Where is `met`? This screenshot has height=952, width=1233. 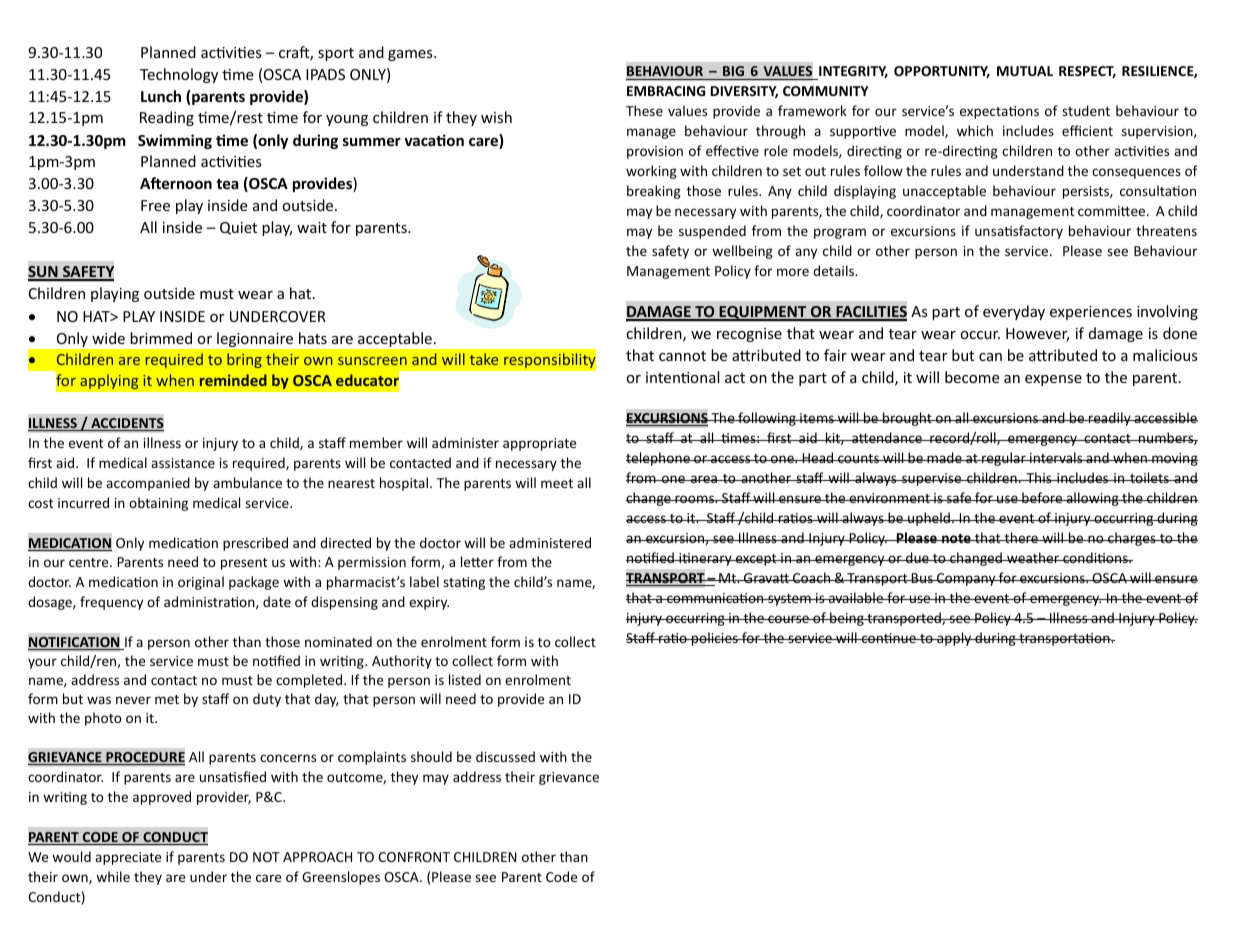
met is located at coordinates (167, 699).
